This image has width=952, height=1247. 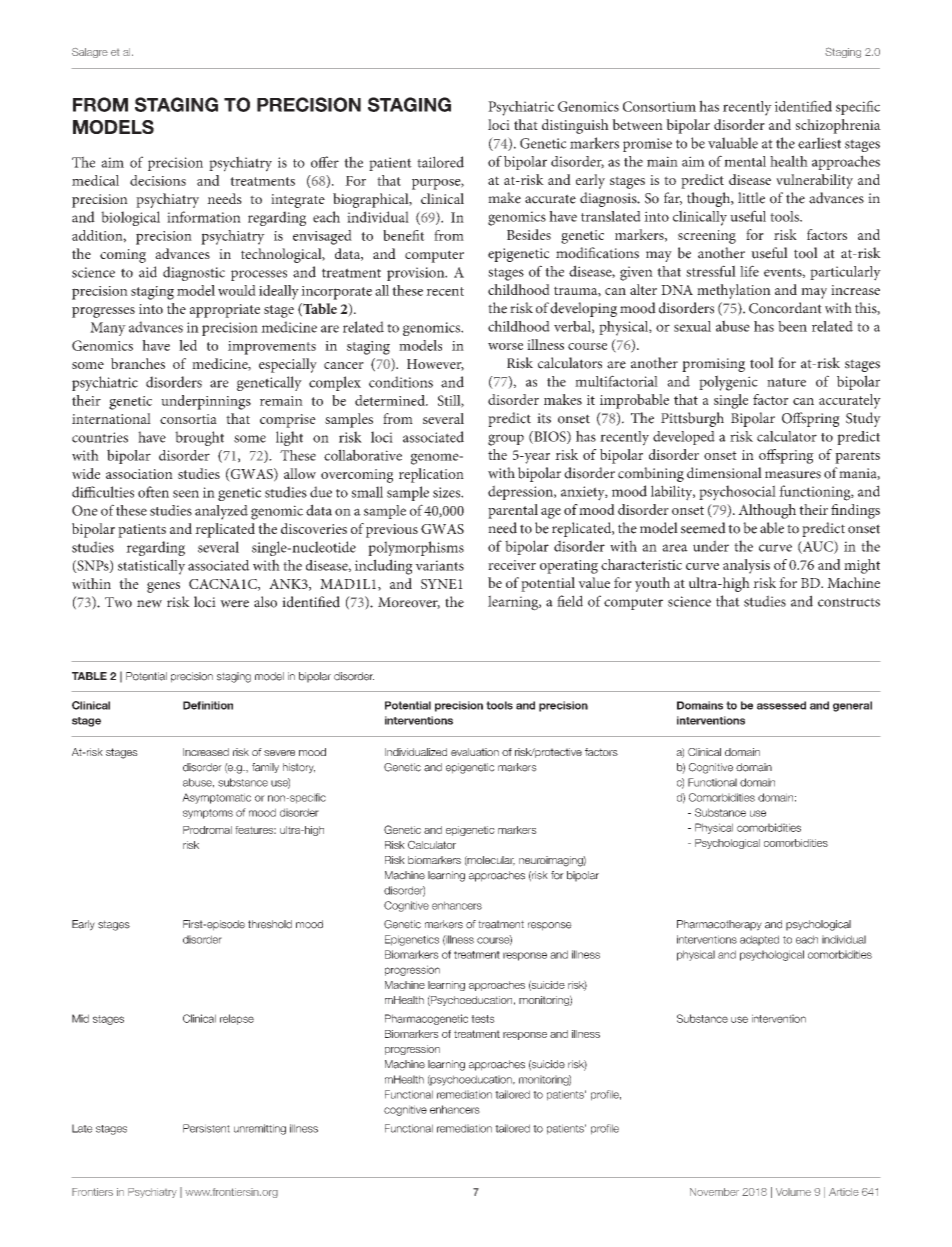 What do you see at coordinates (745, 161) in the image?
I see `mental` at bounding box center [745, 161].
